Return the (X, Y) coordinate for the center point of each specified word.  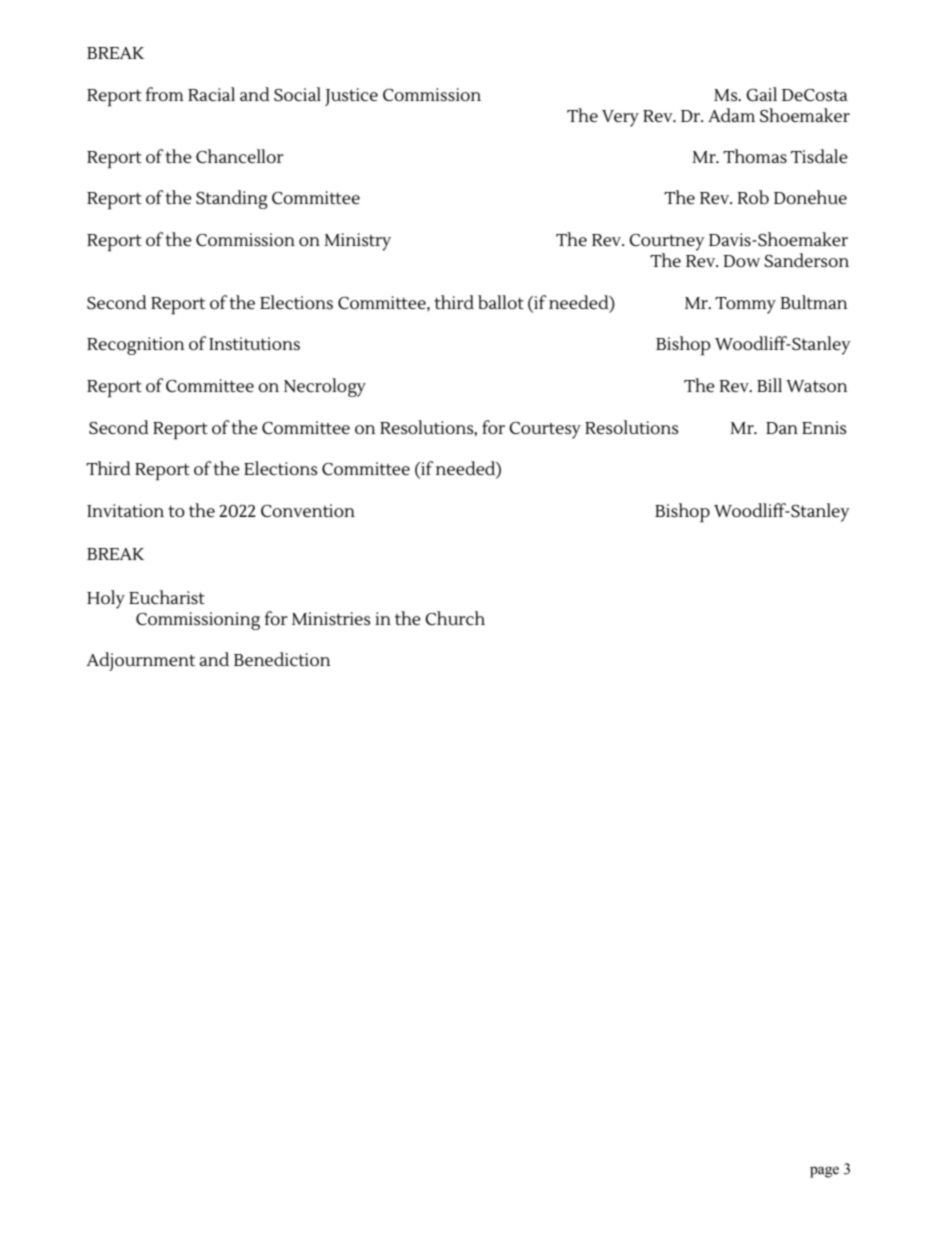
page (824, 1172)
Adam (731, 115)
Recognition (135, 346)
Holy (106, 599)
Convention (308, 510)
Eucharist (167, 597)
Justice (351, 97)
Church (455, 618)
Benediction (282, 659)
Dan (782, 428)
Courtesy (545, 430)
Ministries (331, 619)
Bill (769, 385)
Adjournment (140, 661)
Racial (211, 94)
